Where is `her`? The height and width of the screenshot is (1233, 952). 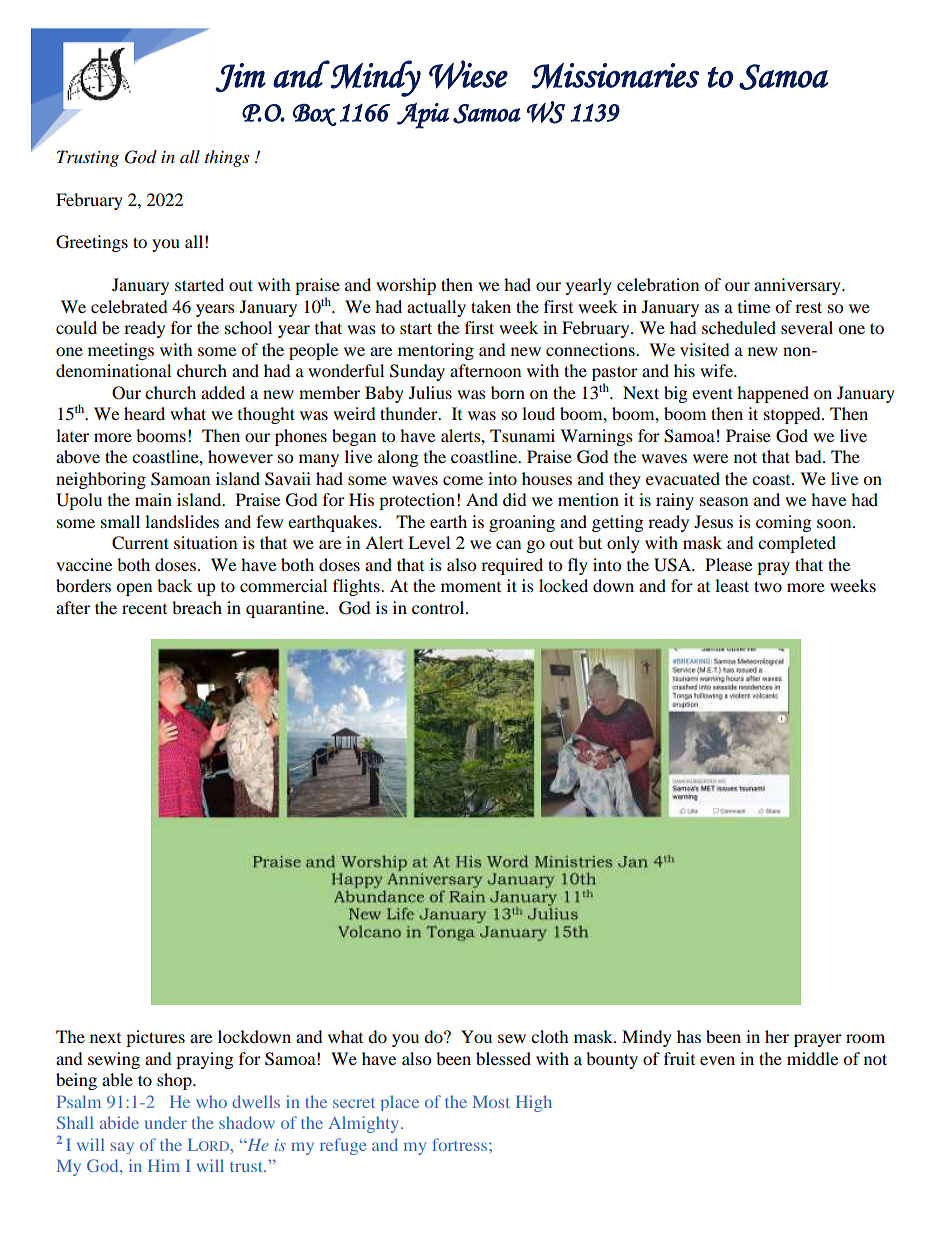
her is located at coordinates (777, 1036).
